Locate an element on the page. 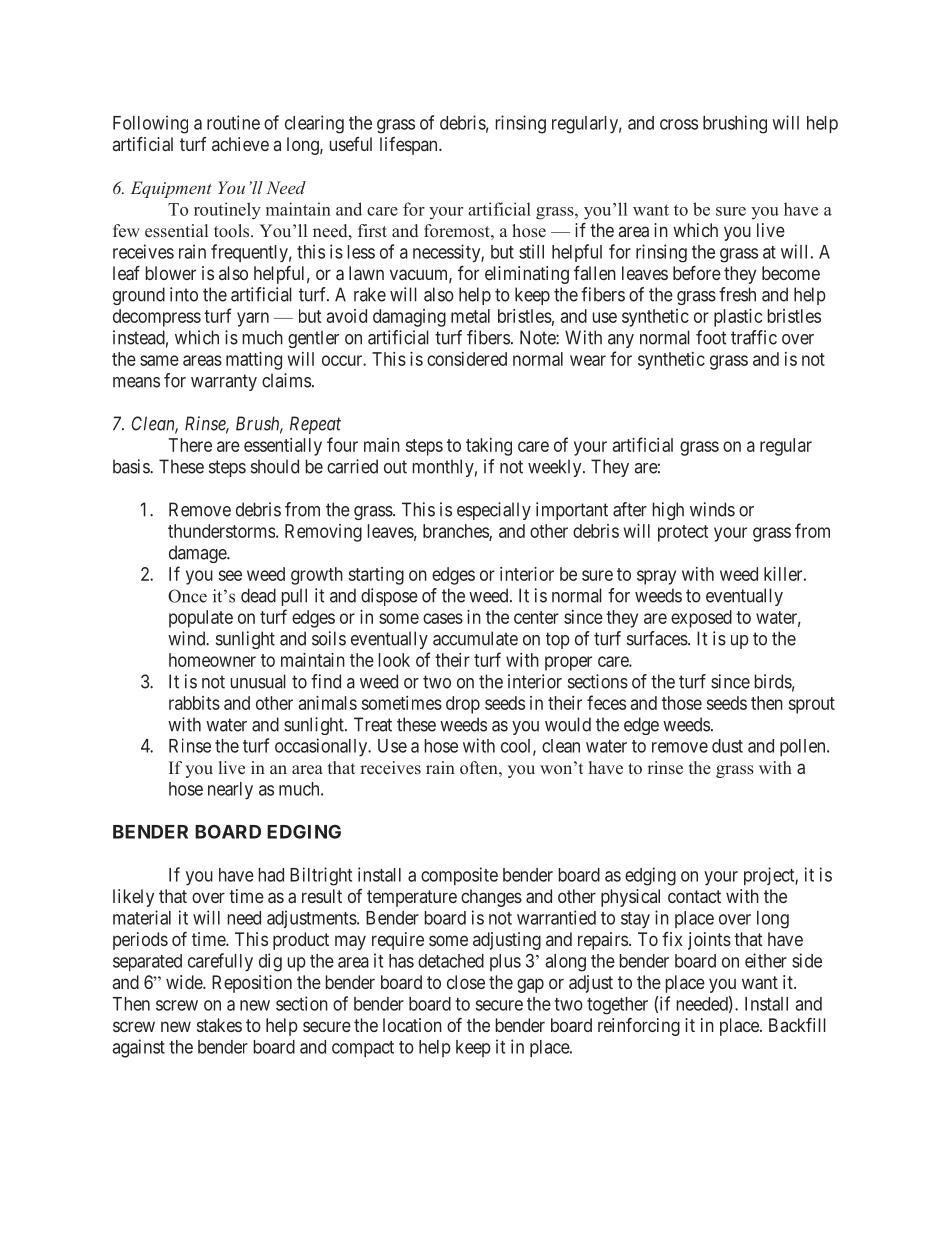 The width and height of the page is (952, 1233). Once is located at coordinates (187, 596).
